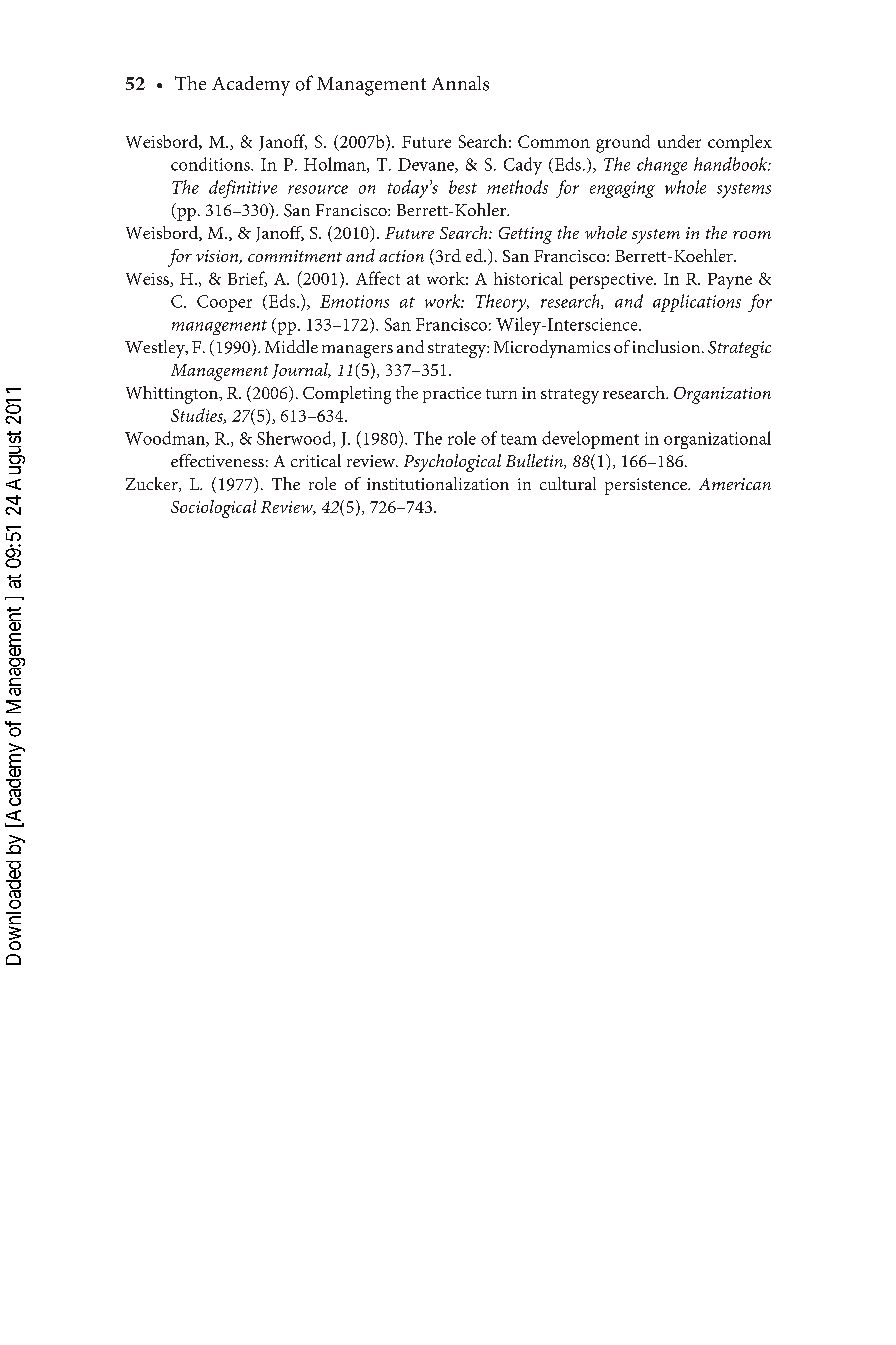 Image resolution: width=896 pixels, height=1345 pixels. What do you see at coordinates (173, 395) in the page?
I see `Whittington` at bounding box center [173, 395].
